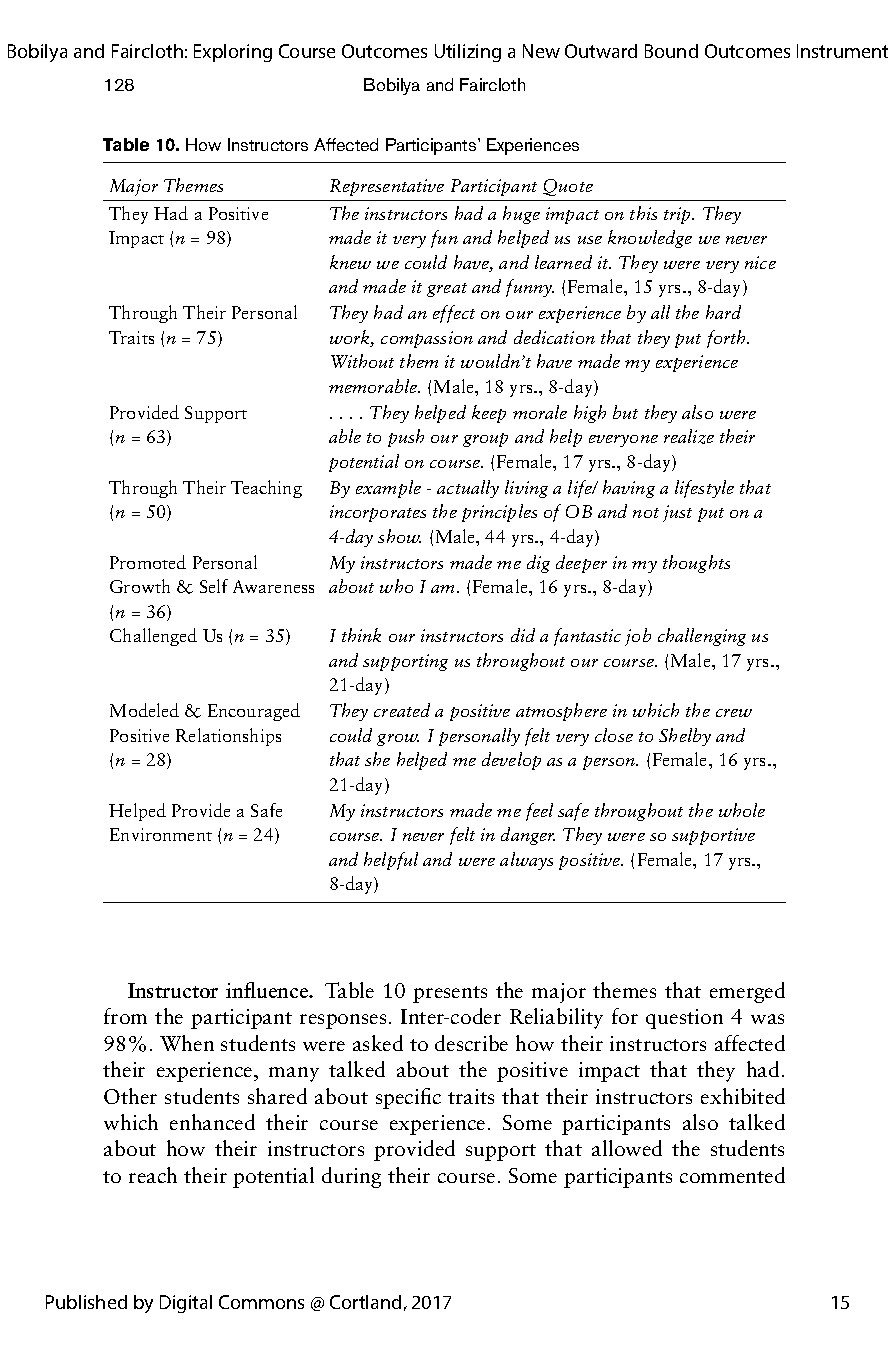  What do you see at coordinates (499, 513) in the page?
I see `principles` at bounding box center [499, 513].
